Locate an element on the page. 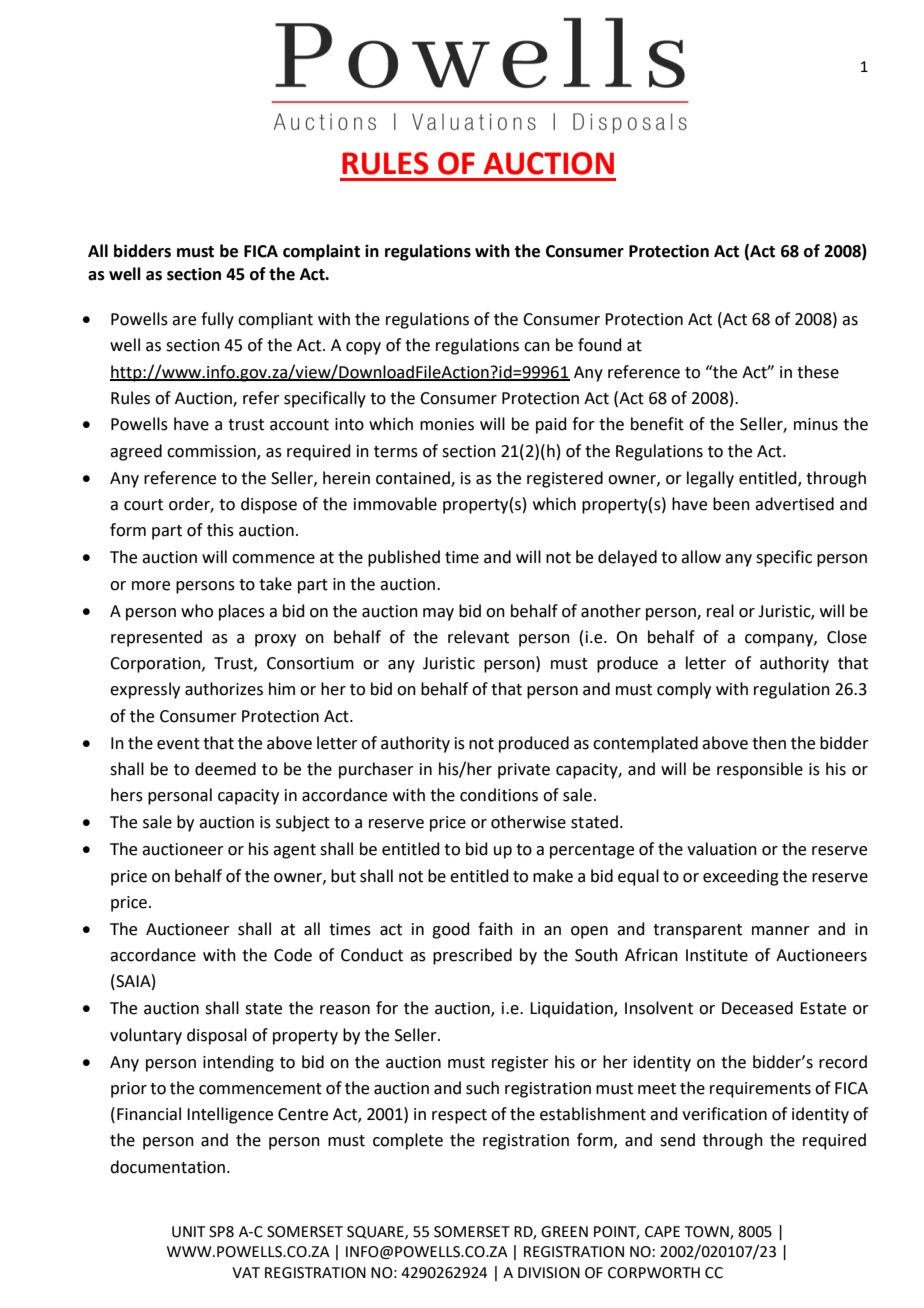  who is located at coordinates (197, 611).
